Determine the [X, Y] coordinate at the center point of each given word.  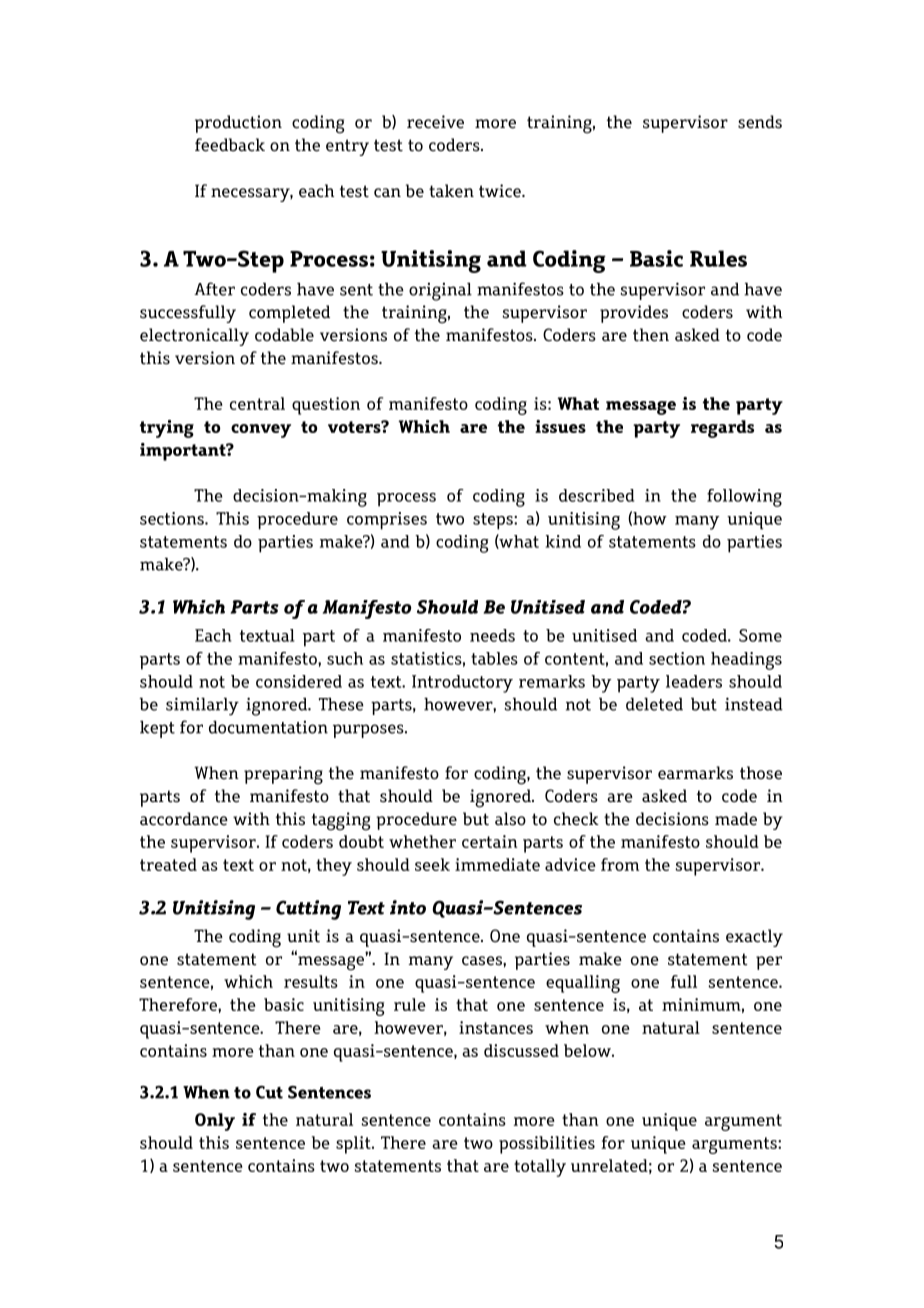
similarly [202, 706]
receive [435, 122]
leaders [694, 681]
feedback [230, 145]
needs [492, 635]
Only [215, 1122]
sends [760, 122]
